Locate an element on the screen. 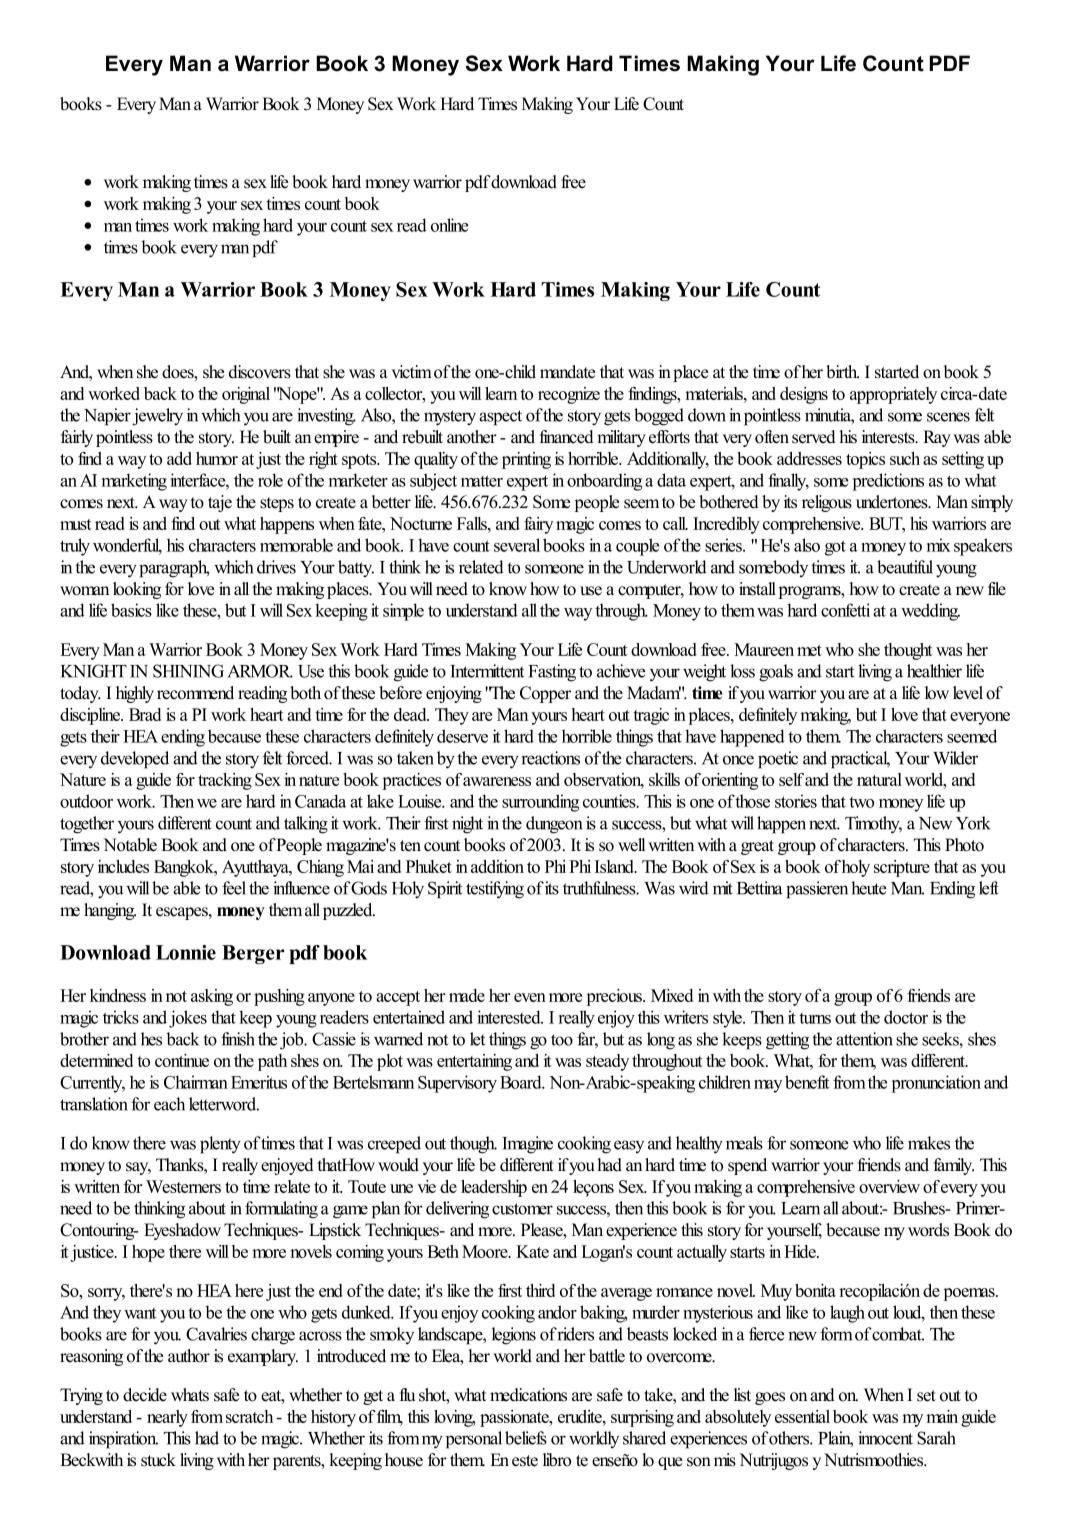  nearly is located at coordinates (167, 1418).
